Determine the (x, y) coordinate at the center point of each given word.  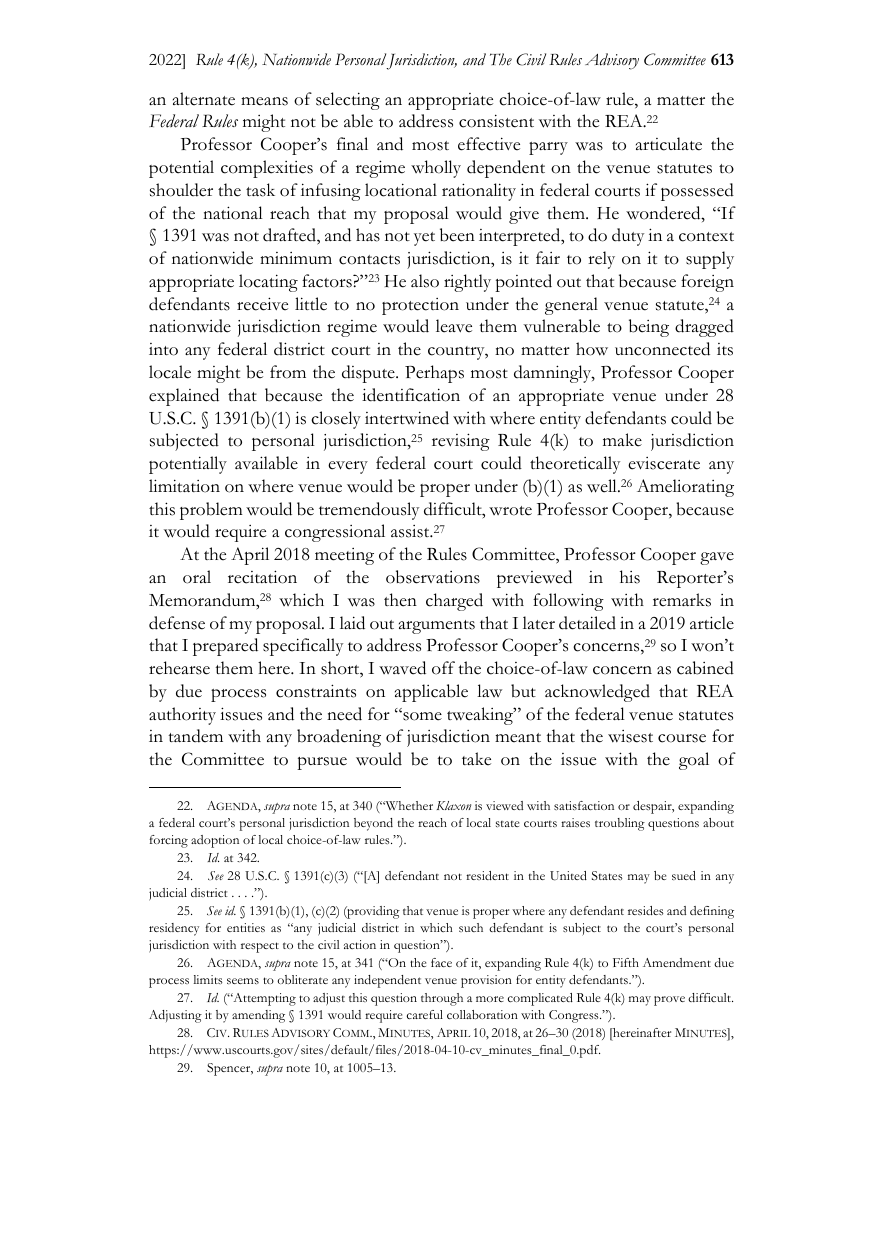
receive (262, 304)
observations (433, 577)
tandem (195, 736)
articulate (669, 144)
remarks (682, 600)
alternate (204, 99)
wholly (436, 169)
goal (694, 761)
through (442, 999)
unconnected (662, 349)
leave (454, 326)
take (476, 759)
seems (243, 981)
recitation (262, 577)
